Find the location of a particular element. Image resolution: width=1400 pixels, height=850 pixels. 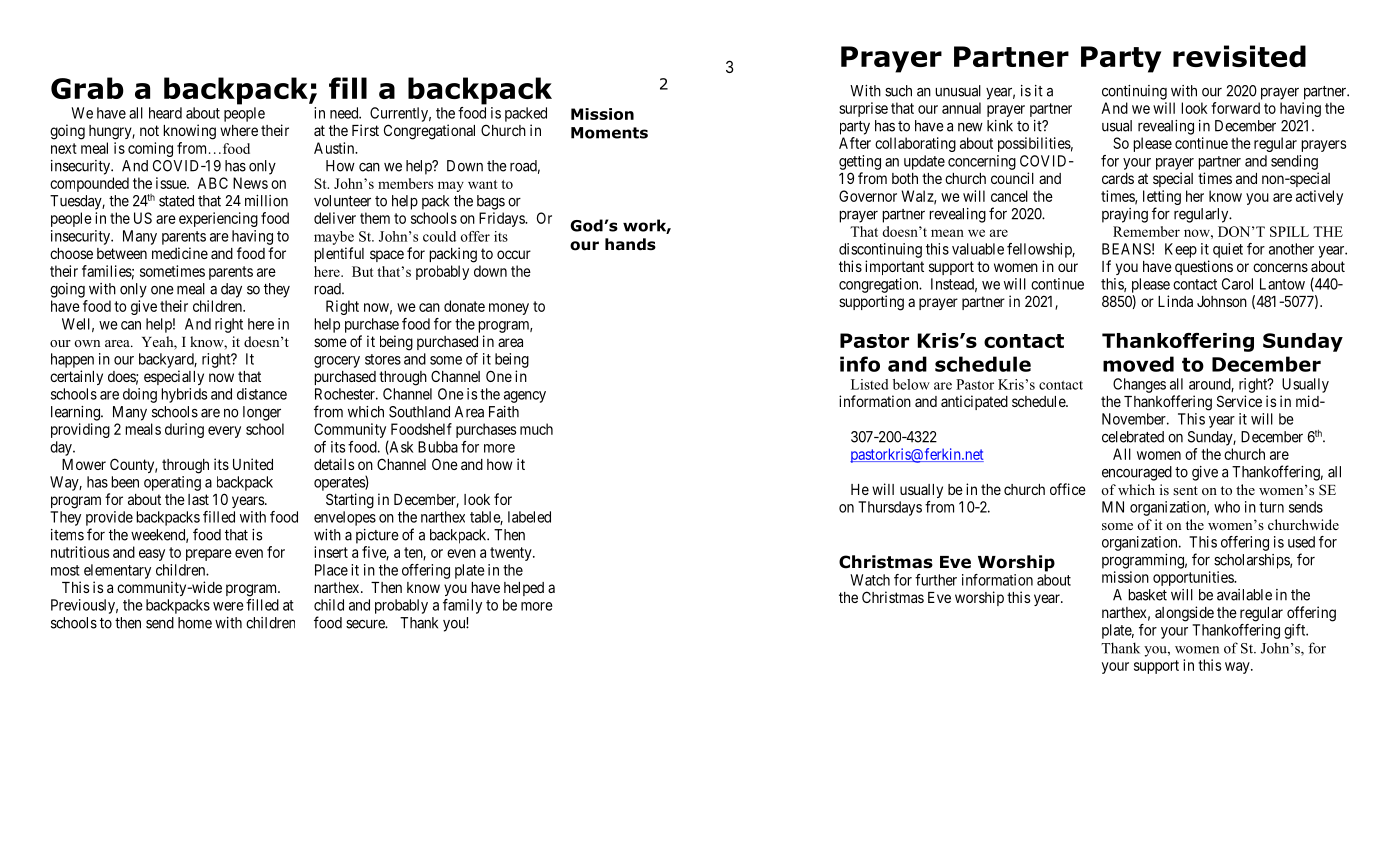

revisited is located at coordinates (1239, 56).
